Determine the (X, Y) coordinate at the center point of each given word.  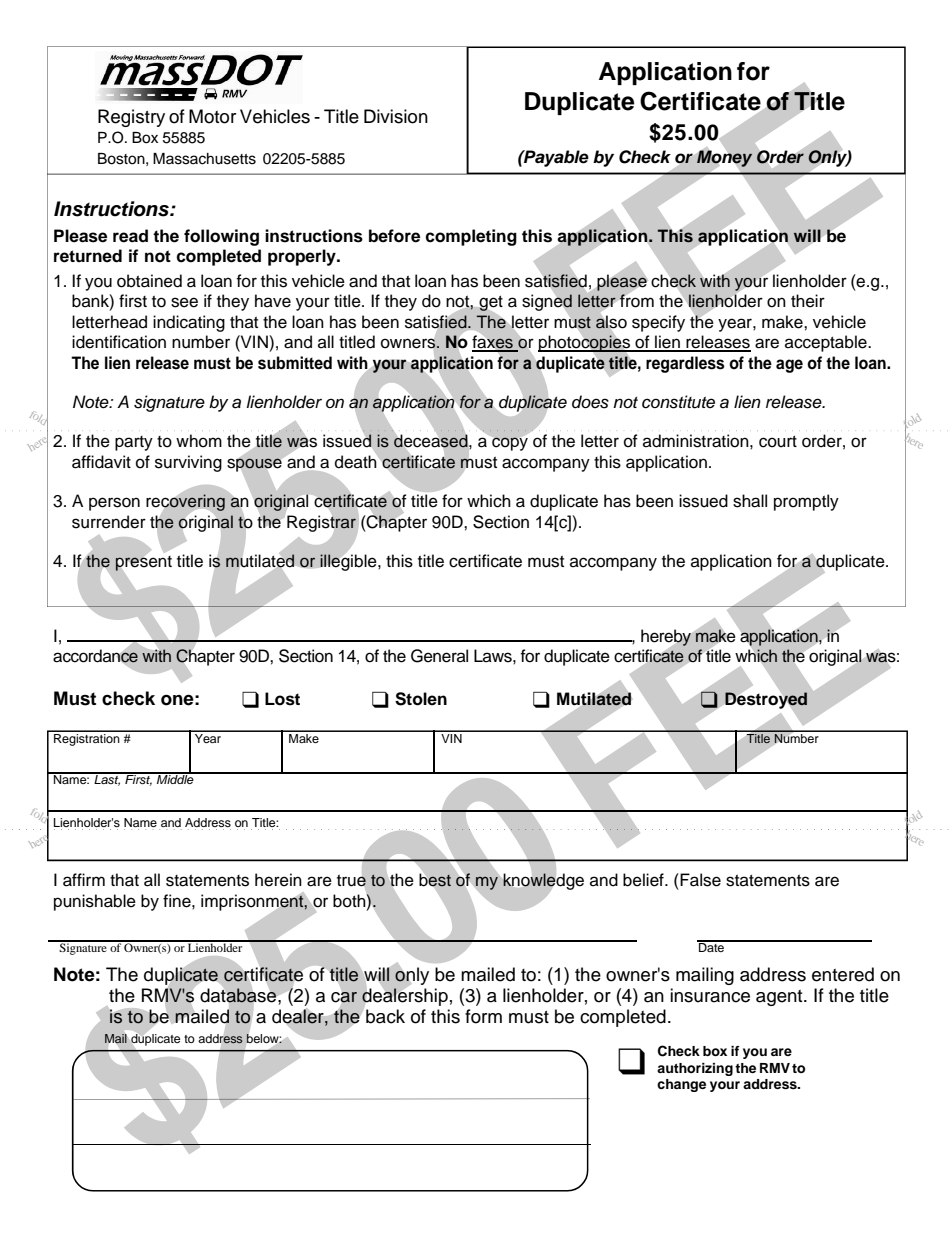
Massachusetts (204, 159)
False (699, 880)
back (385, 1016)
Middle (175, 778)
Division (396, 116)
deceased (432, 441)
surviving (188, 463)
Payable (555, 158)
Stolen (421, 699)
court (778, 442)
